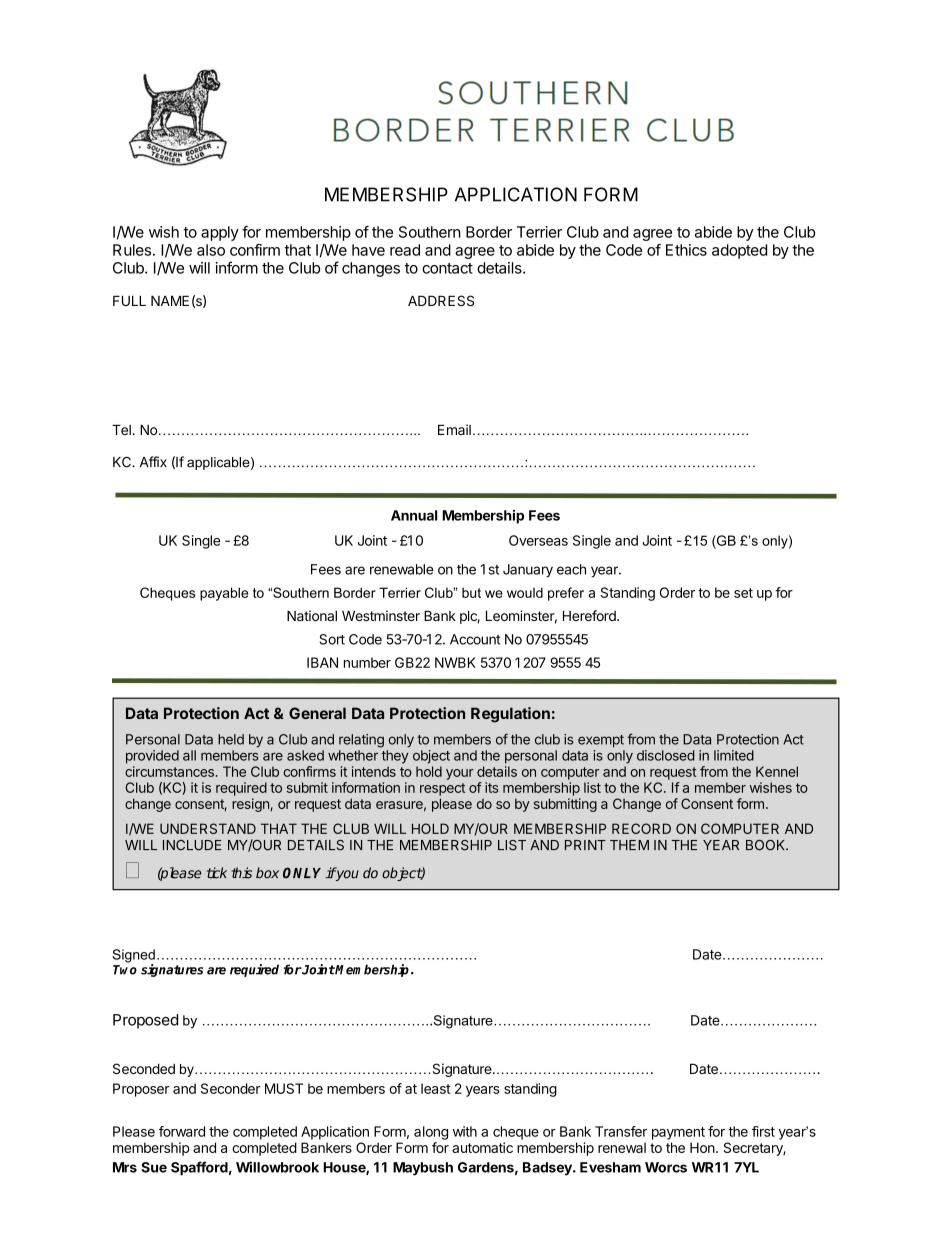 The image size is (952, 1233). Describe the element at coordinates (182, 1131) in the document. I see `forward` at that location.
